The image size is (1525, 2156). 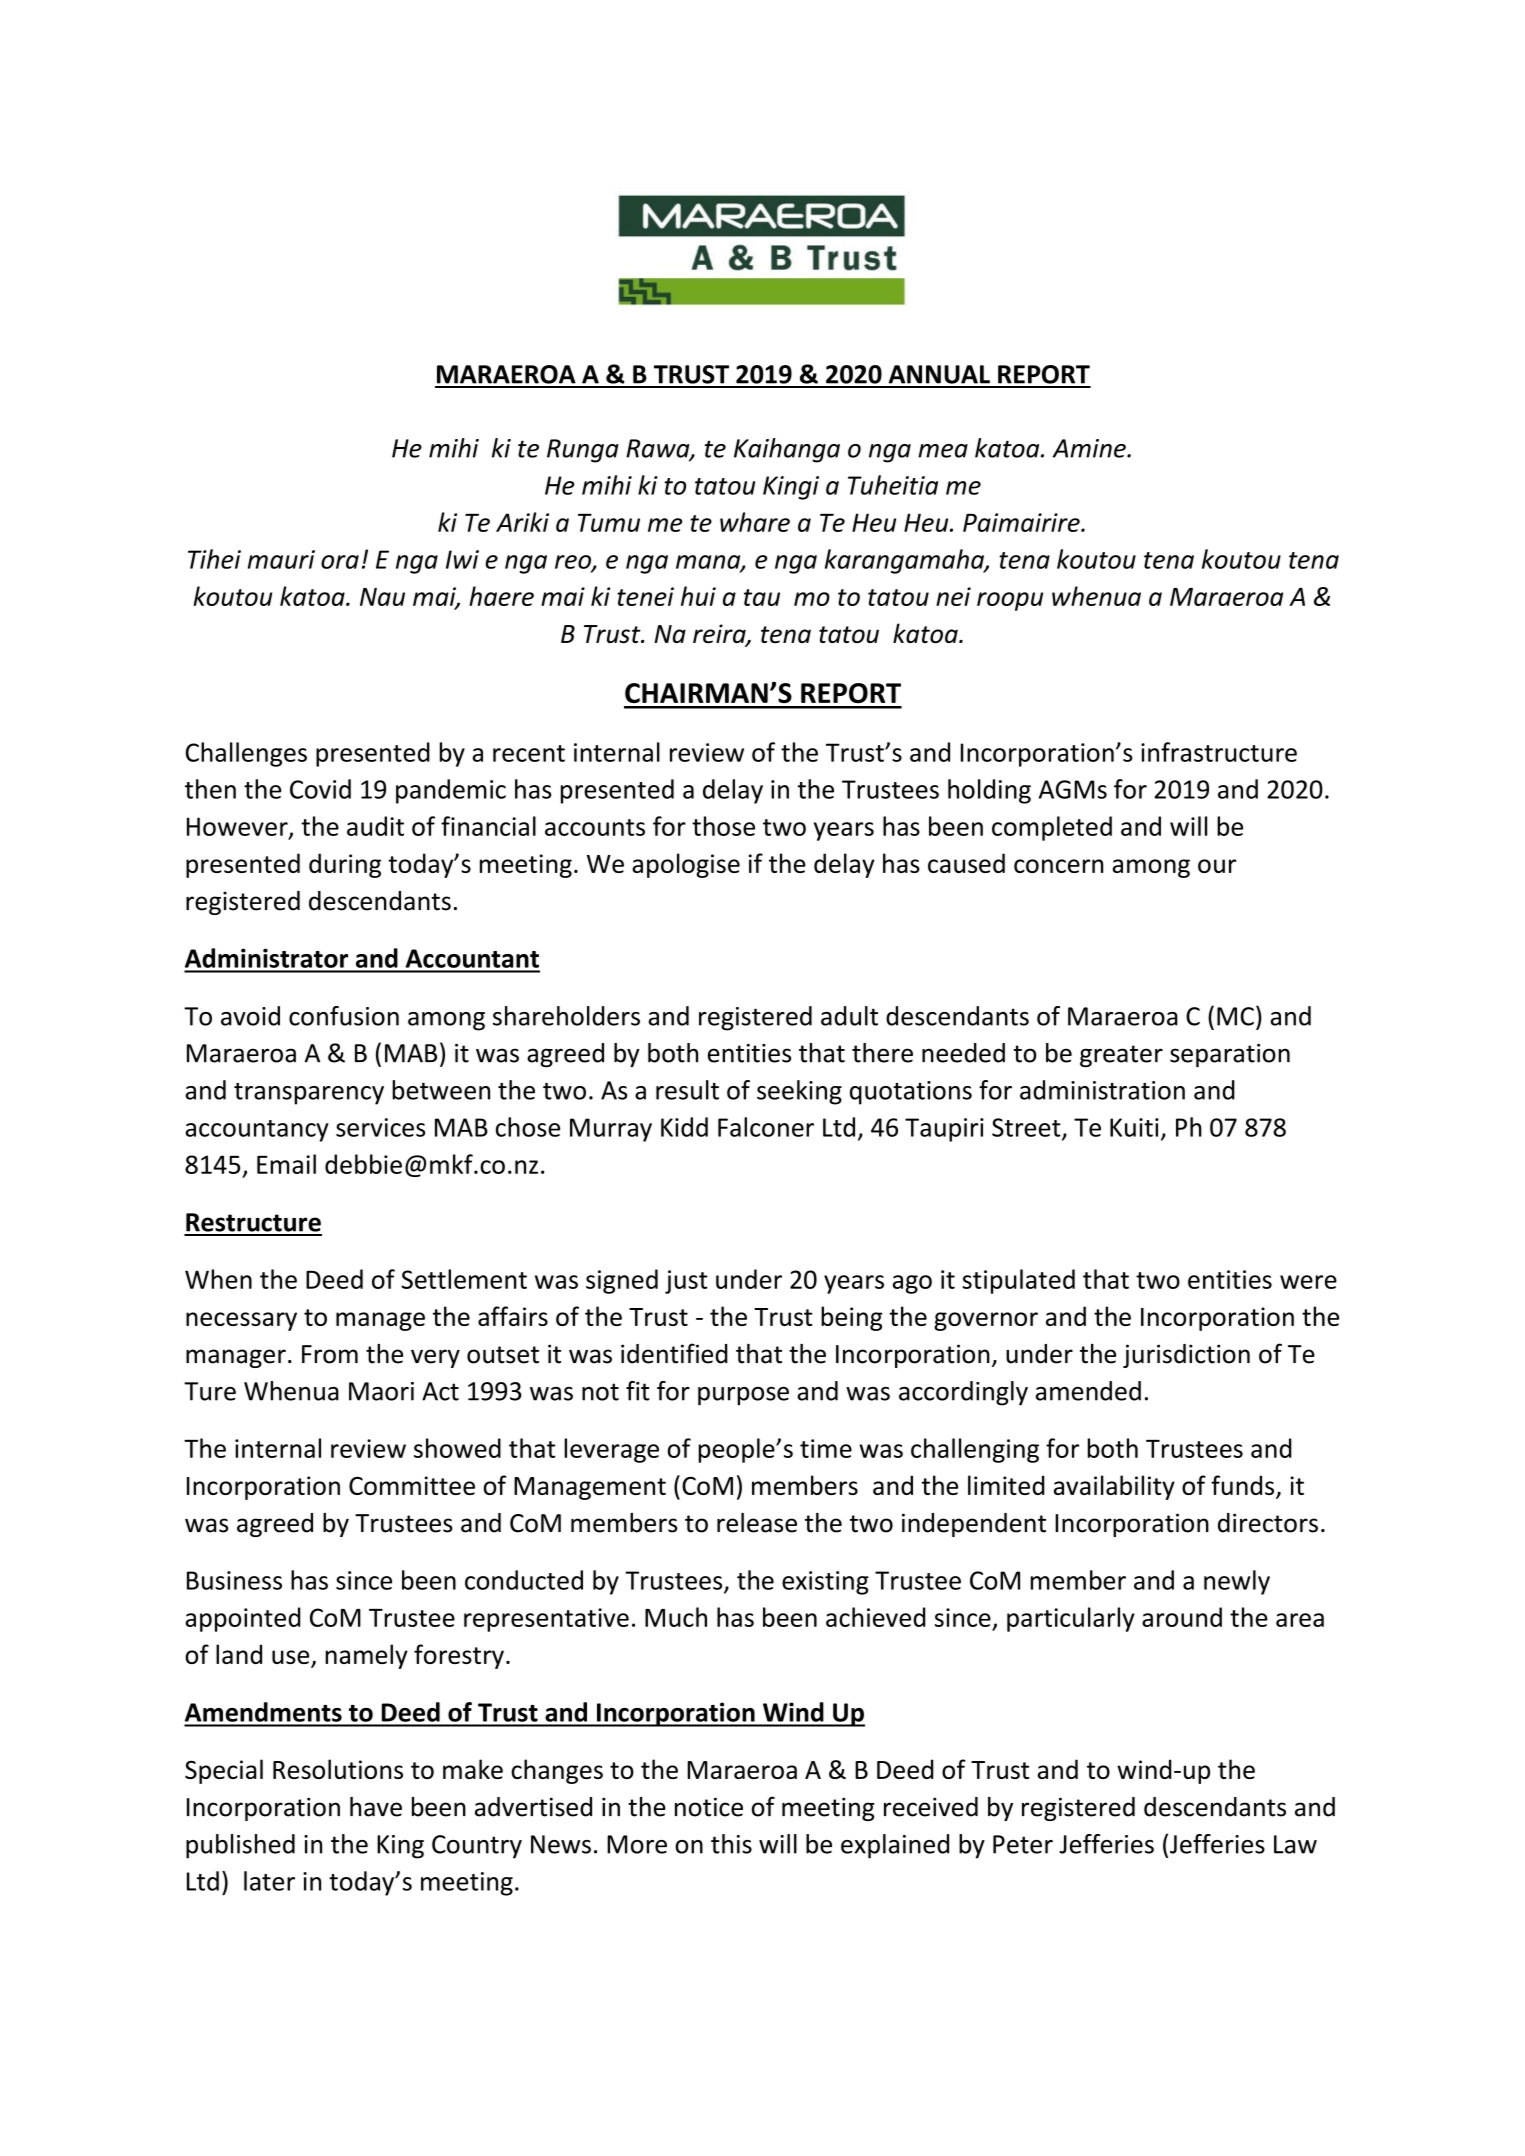 I want to click on our, so click(x=1217, y=866).
